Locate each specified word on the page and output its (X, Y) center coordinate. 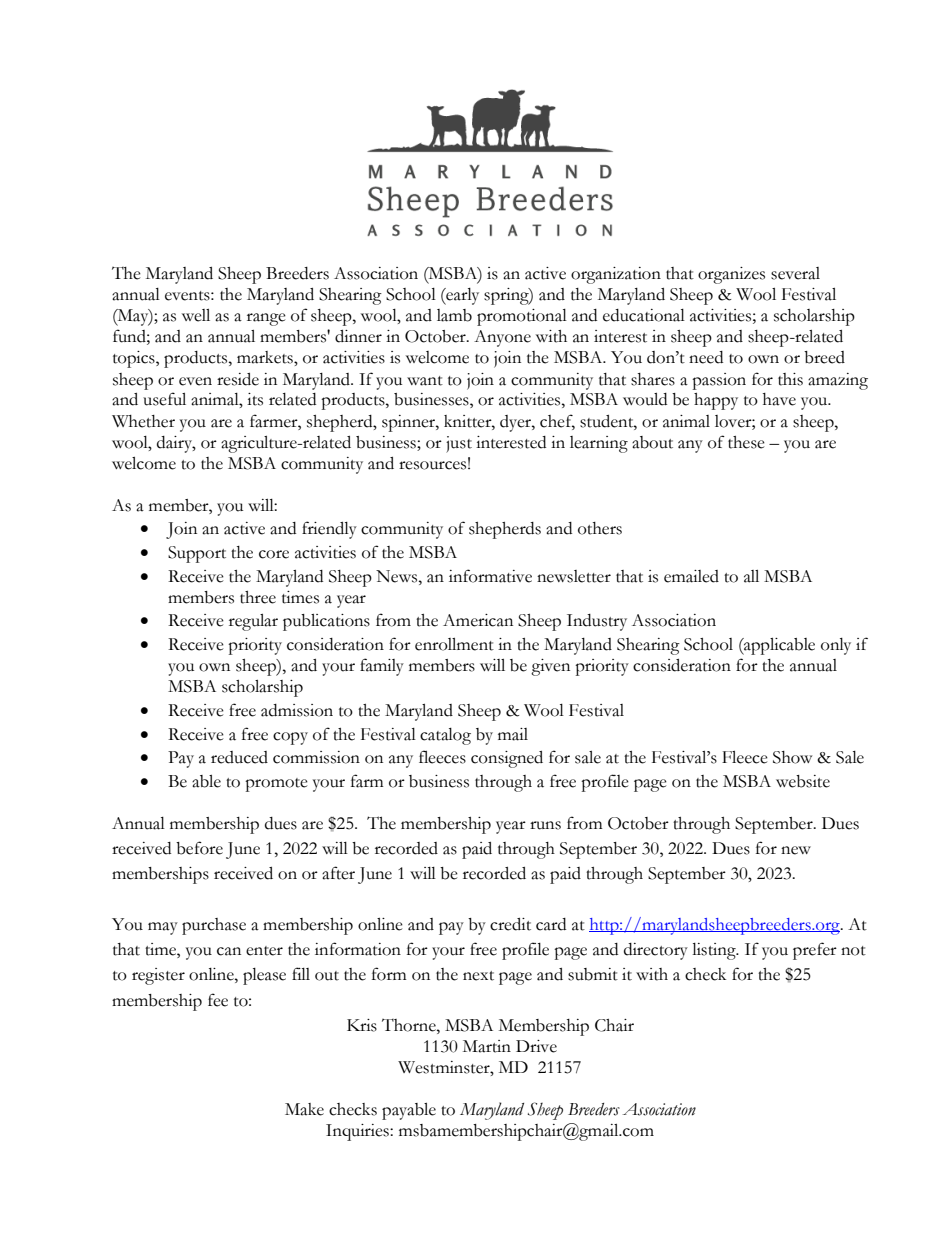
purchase (214, 926)
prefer (815, 951)
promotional (522, 317)
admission (297, 710)
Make (304, 1109)
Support (197, 554)
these (746, 442)
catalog (445, 736)
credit (510, 924)
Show (792, 757)
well (196, 315)
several (795, 273)
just (459, 444)
